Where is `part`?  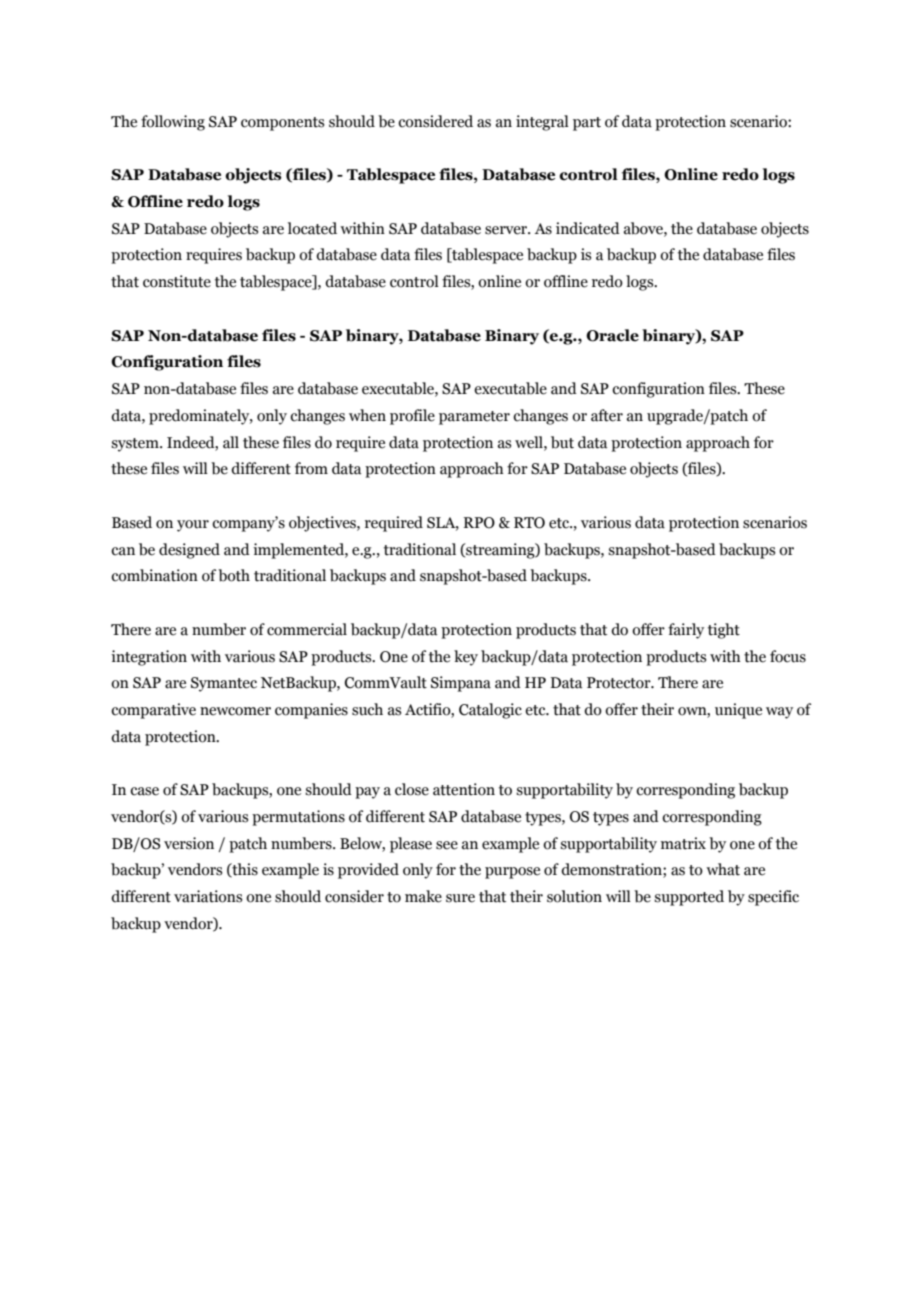 part is located at coordinates (587, 124).
